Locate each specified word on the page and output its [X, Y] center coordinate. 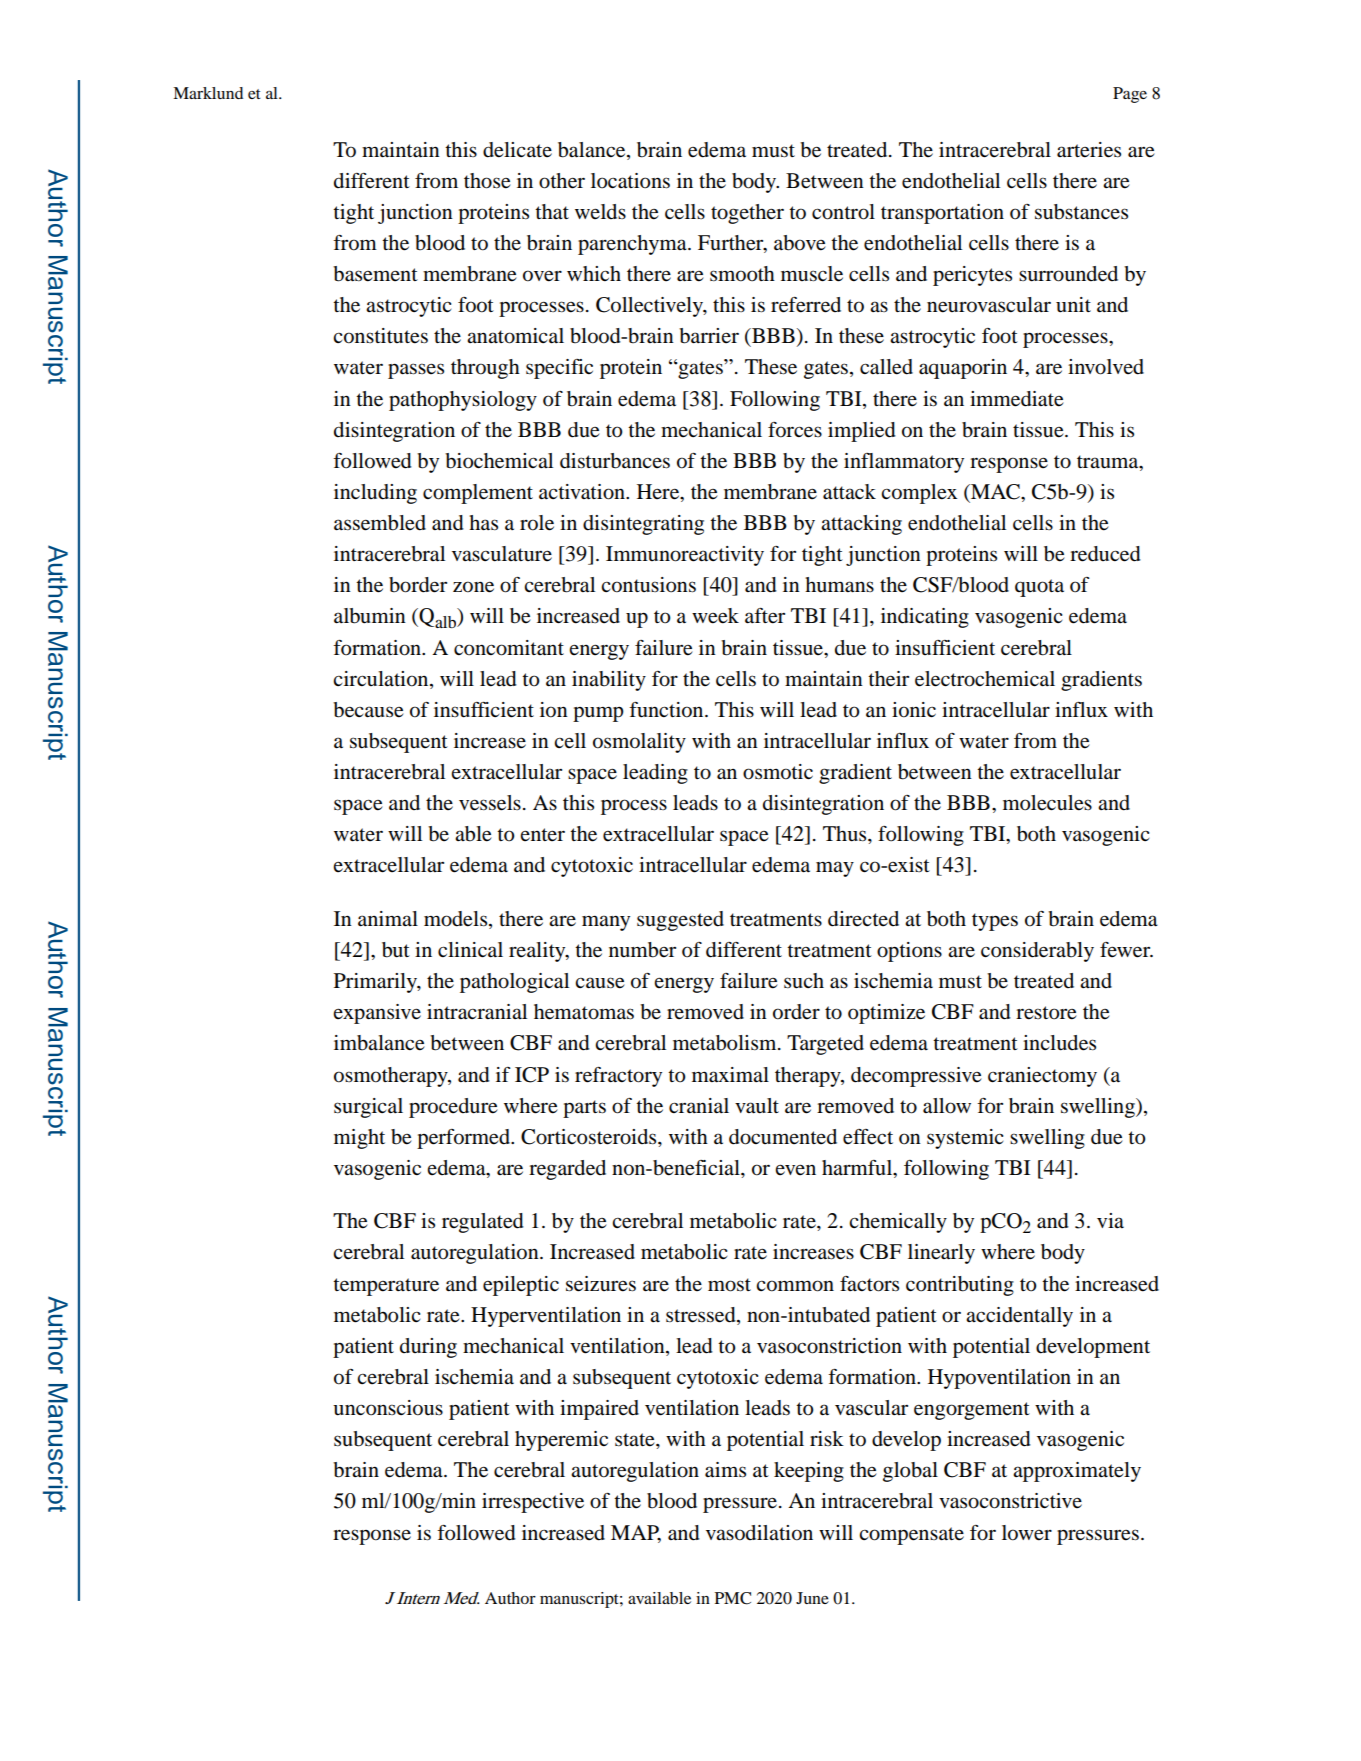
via [1110, 1220]
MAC [995, 493]
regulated [483, 1223]
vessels [490, 803]
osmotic [778, 772]
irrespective [533, 1503]
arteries [1089, 150]
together [747, 214]
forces [795, 430]
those [487, 181]
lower [1027, 1533]
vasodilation [759, 1533]
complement [478, 494]
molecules [1047, 803]
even [795, 1169]
